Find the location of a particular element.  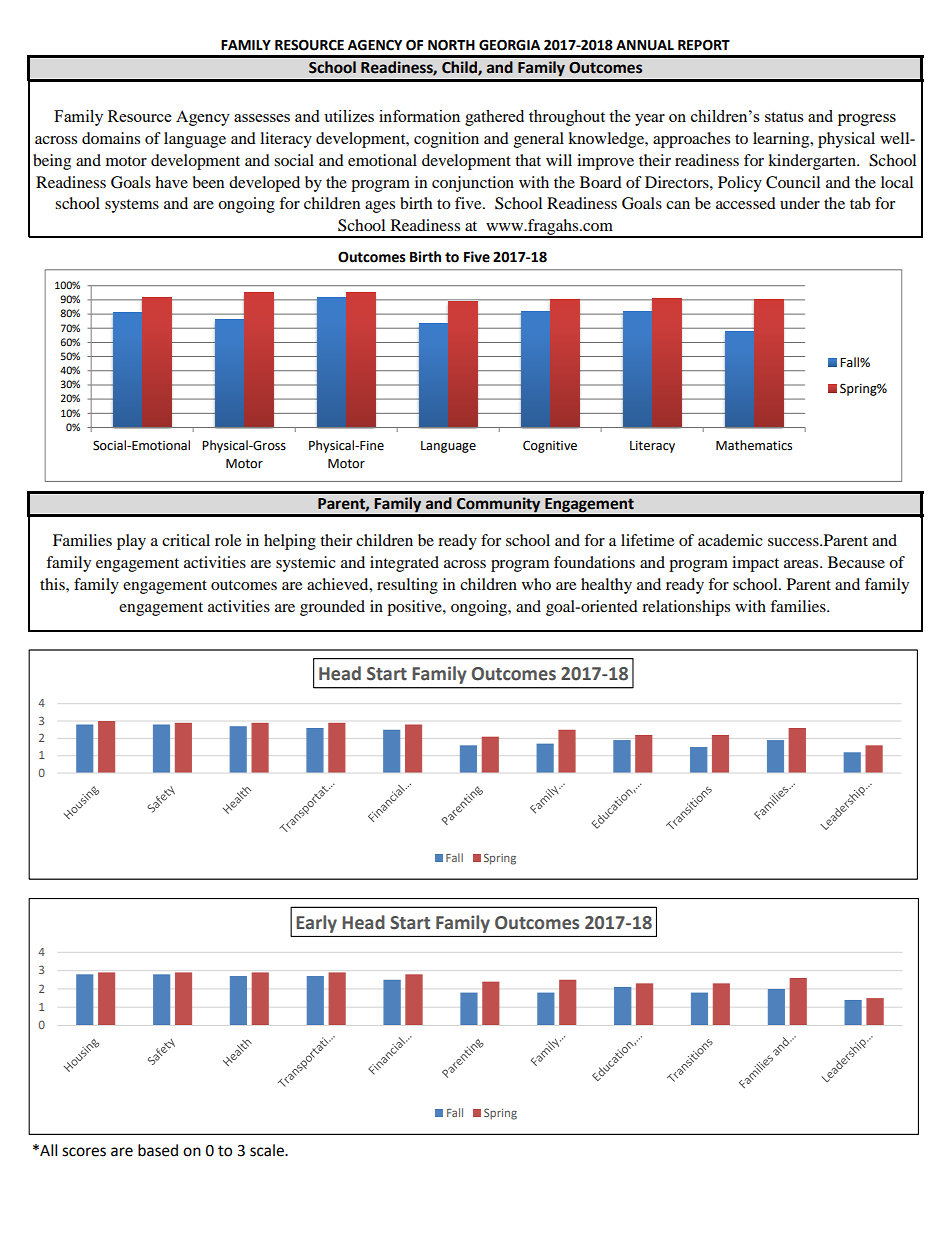

domains is located at coordinates (111, 138).
